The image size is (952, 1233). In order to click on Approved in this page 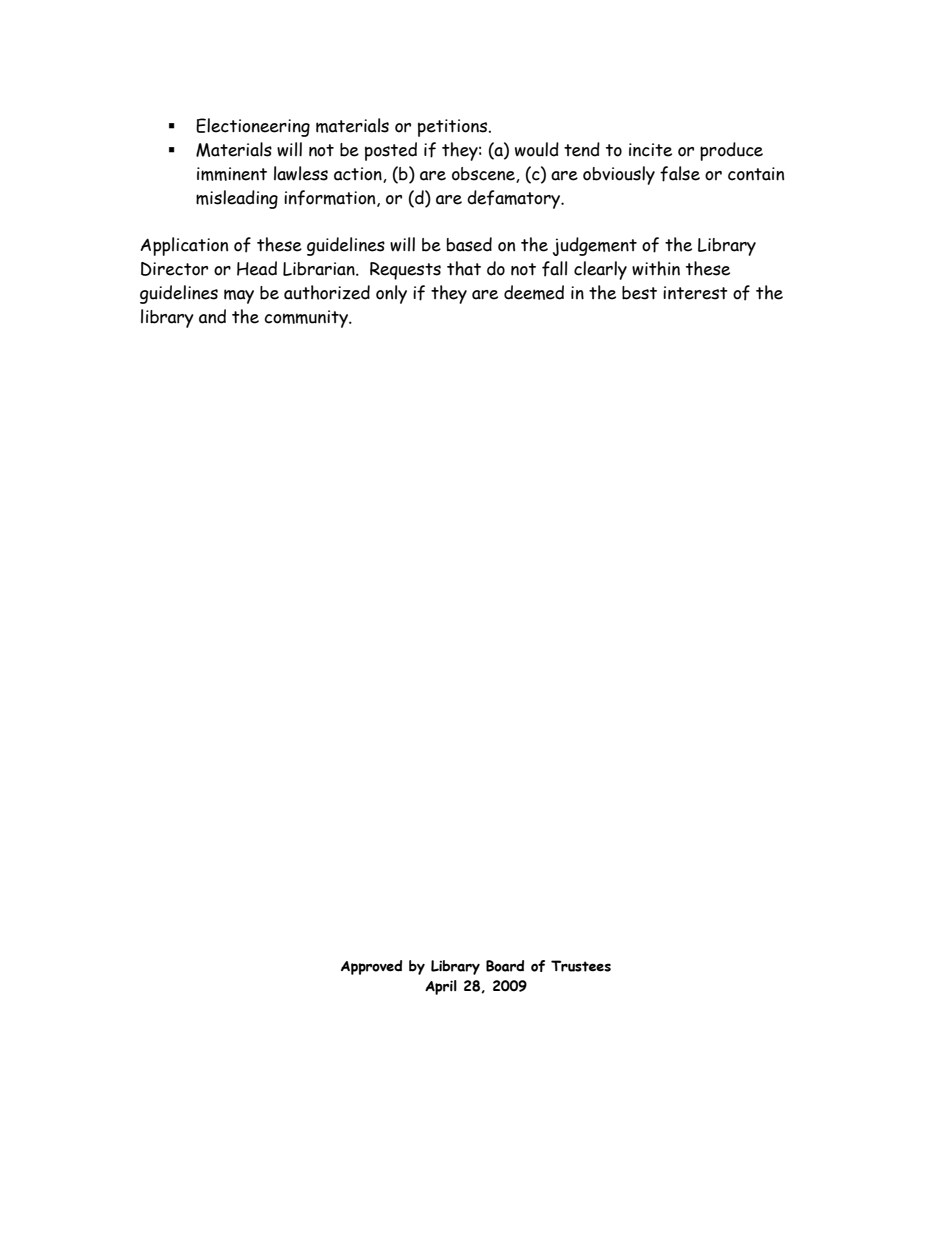, I will do `click(371, 967)`.
